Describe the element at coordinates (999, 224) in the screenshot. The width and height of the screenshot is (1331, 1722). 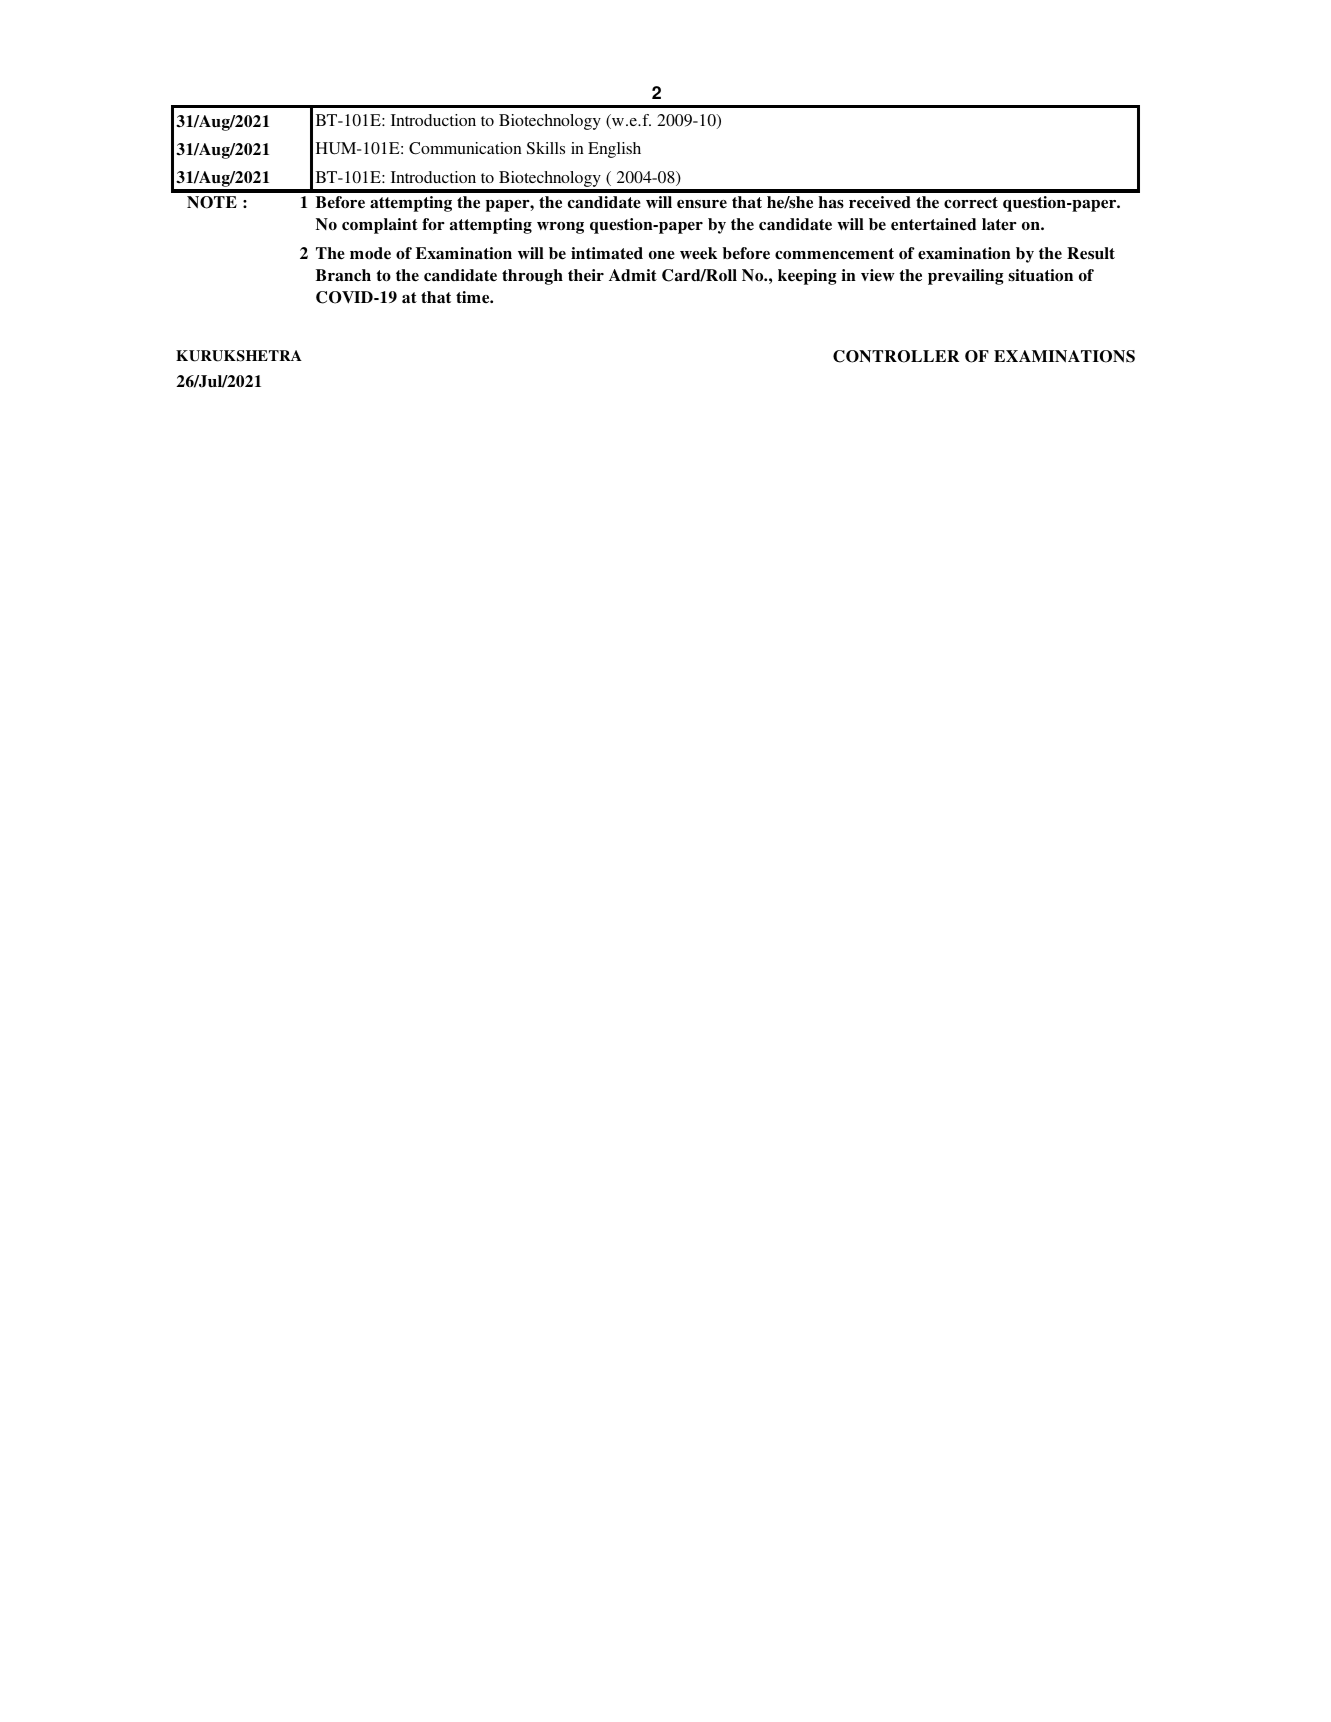
I see `later` at that location.
